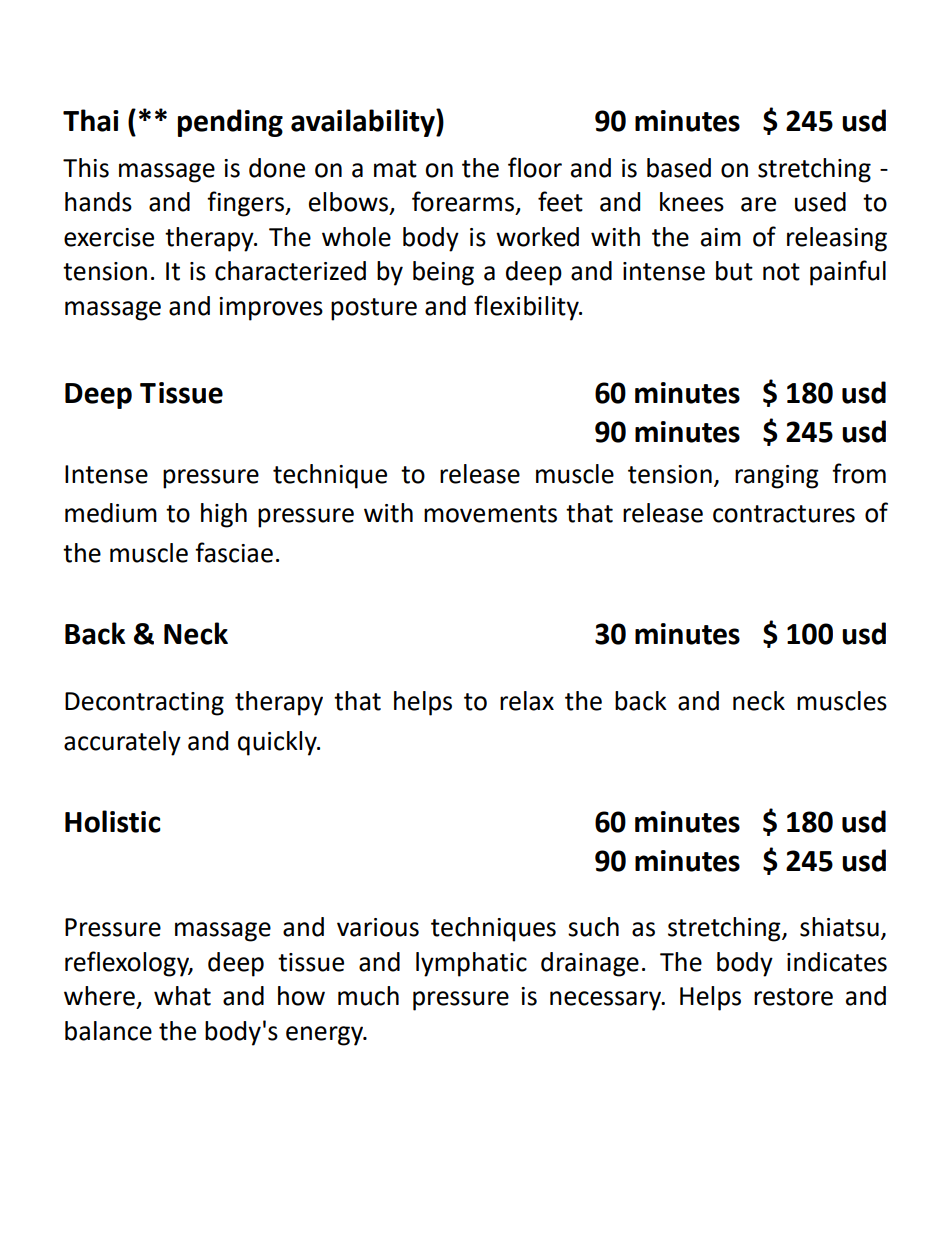 The width and height of the document is (952, 1254). Describe the element at coordinates (182, 996) in the document. I see `what` at that location.
